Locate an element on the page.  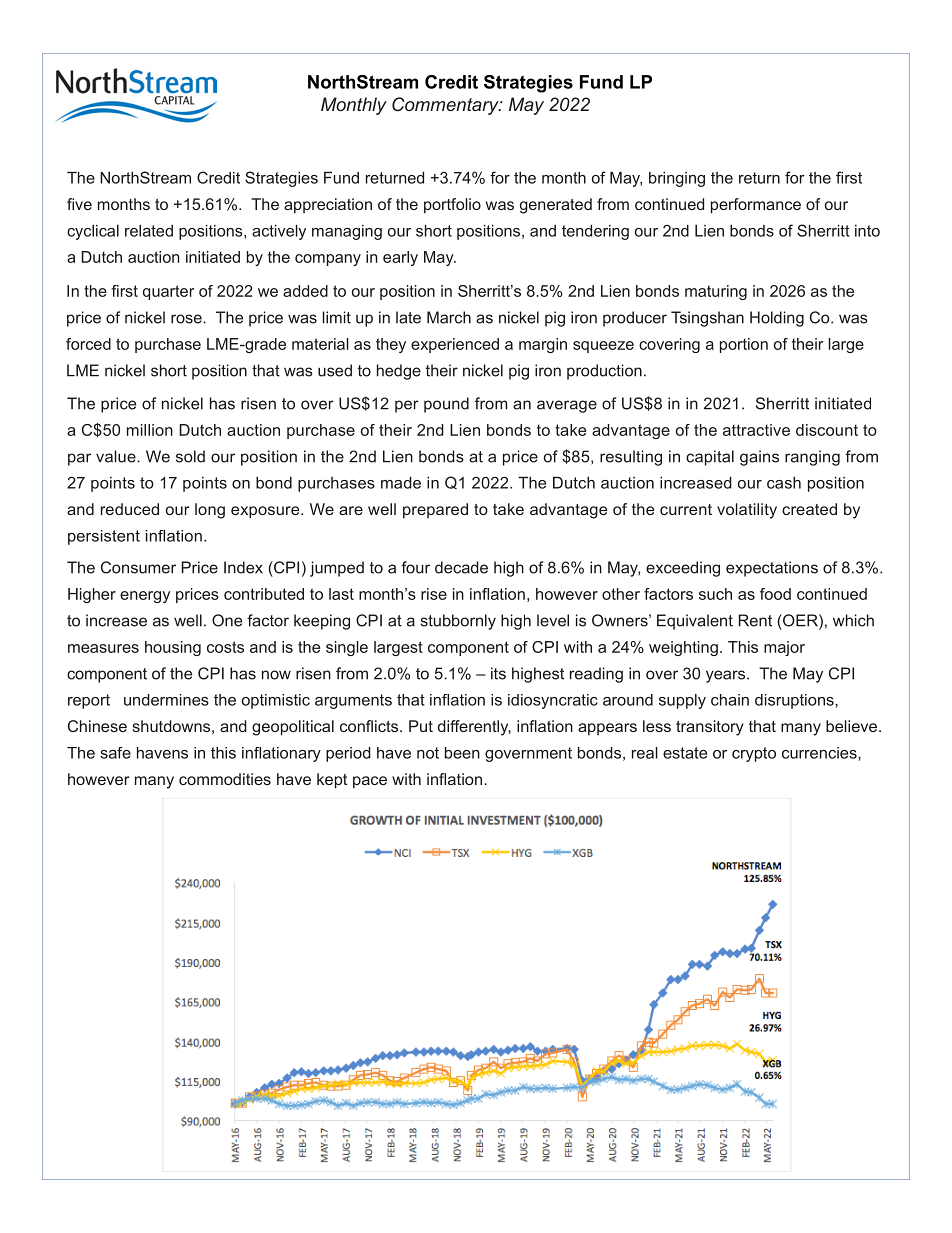
value is located at coordinates (117, 456).
